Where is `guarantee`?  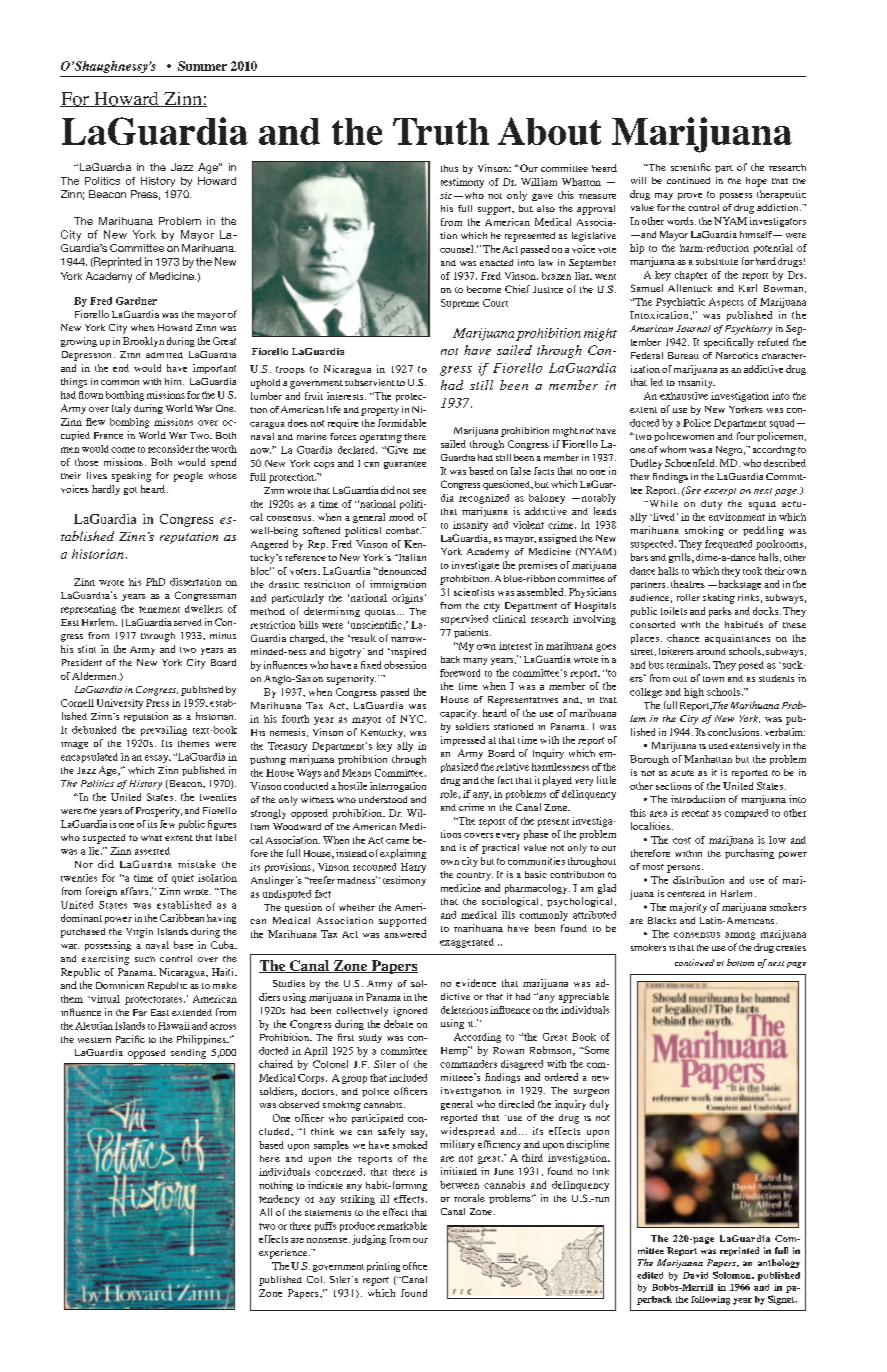 guarantee is located at coordinates (405, 465).
